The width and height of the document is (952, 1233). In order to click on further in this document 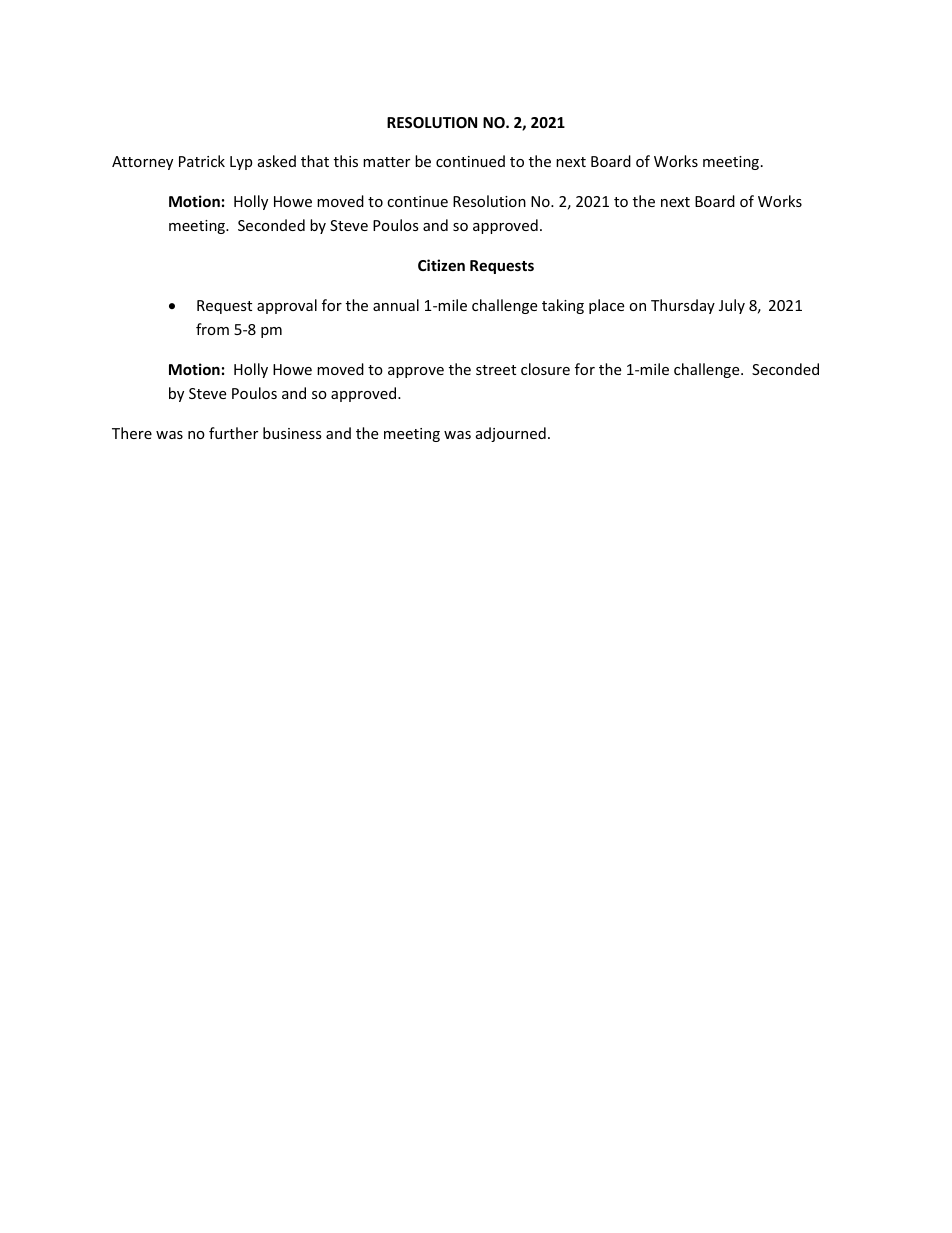, I will do `click(233, 433)`.
